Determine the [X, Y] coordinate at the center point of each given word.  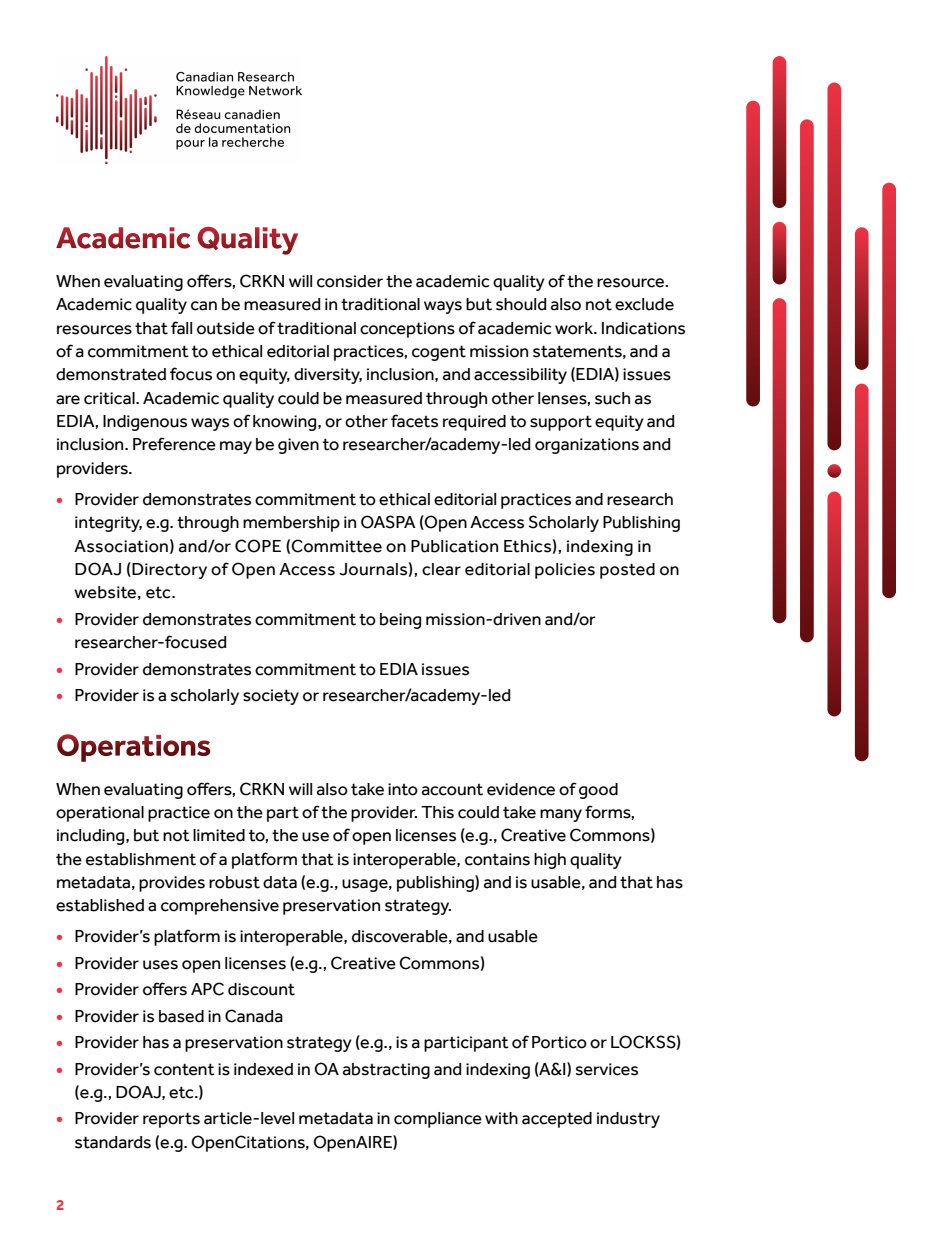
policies [565, 571]
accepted [557, 1120]
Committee [336, 546]
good [598, 791]
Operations [133, 748]
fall [181, 328]
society [271, 697]
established [100, 905]
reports [171, 1120]
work [575, 328]
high [550, 861]
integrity [108, 524]
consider [350, 281]
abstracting [386, 1071]
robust [234, 882]
